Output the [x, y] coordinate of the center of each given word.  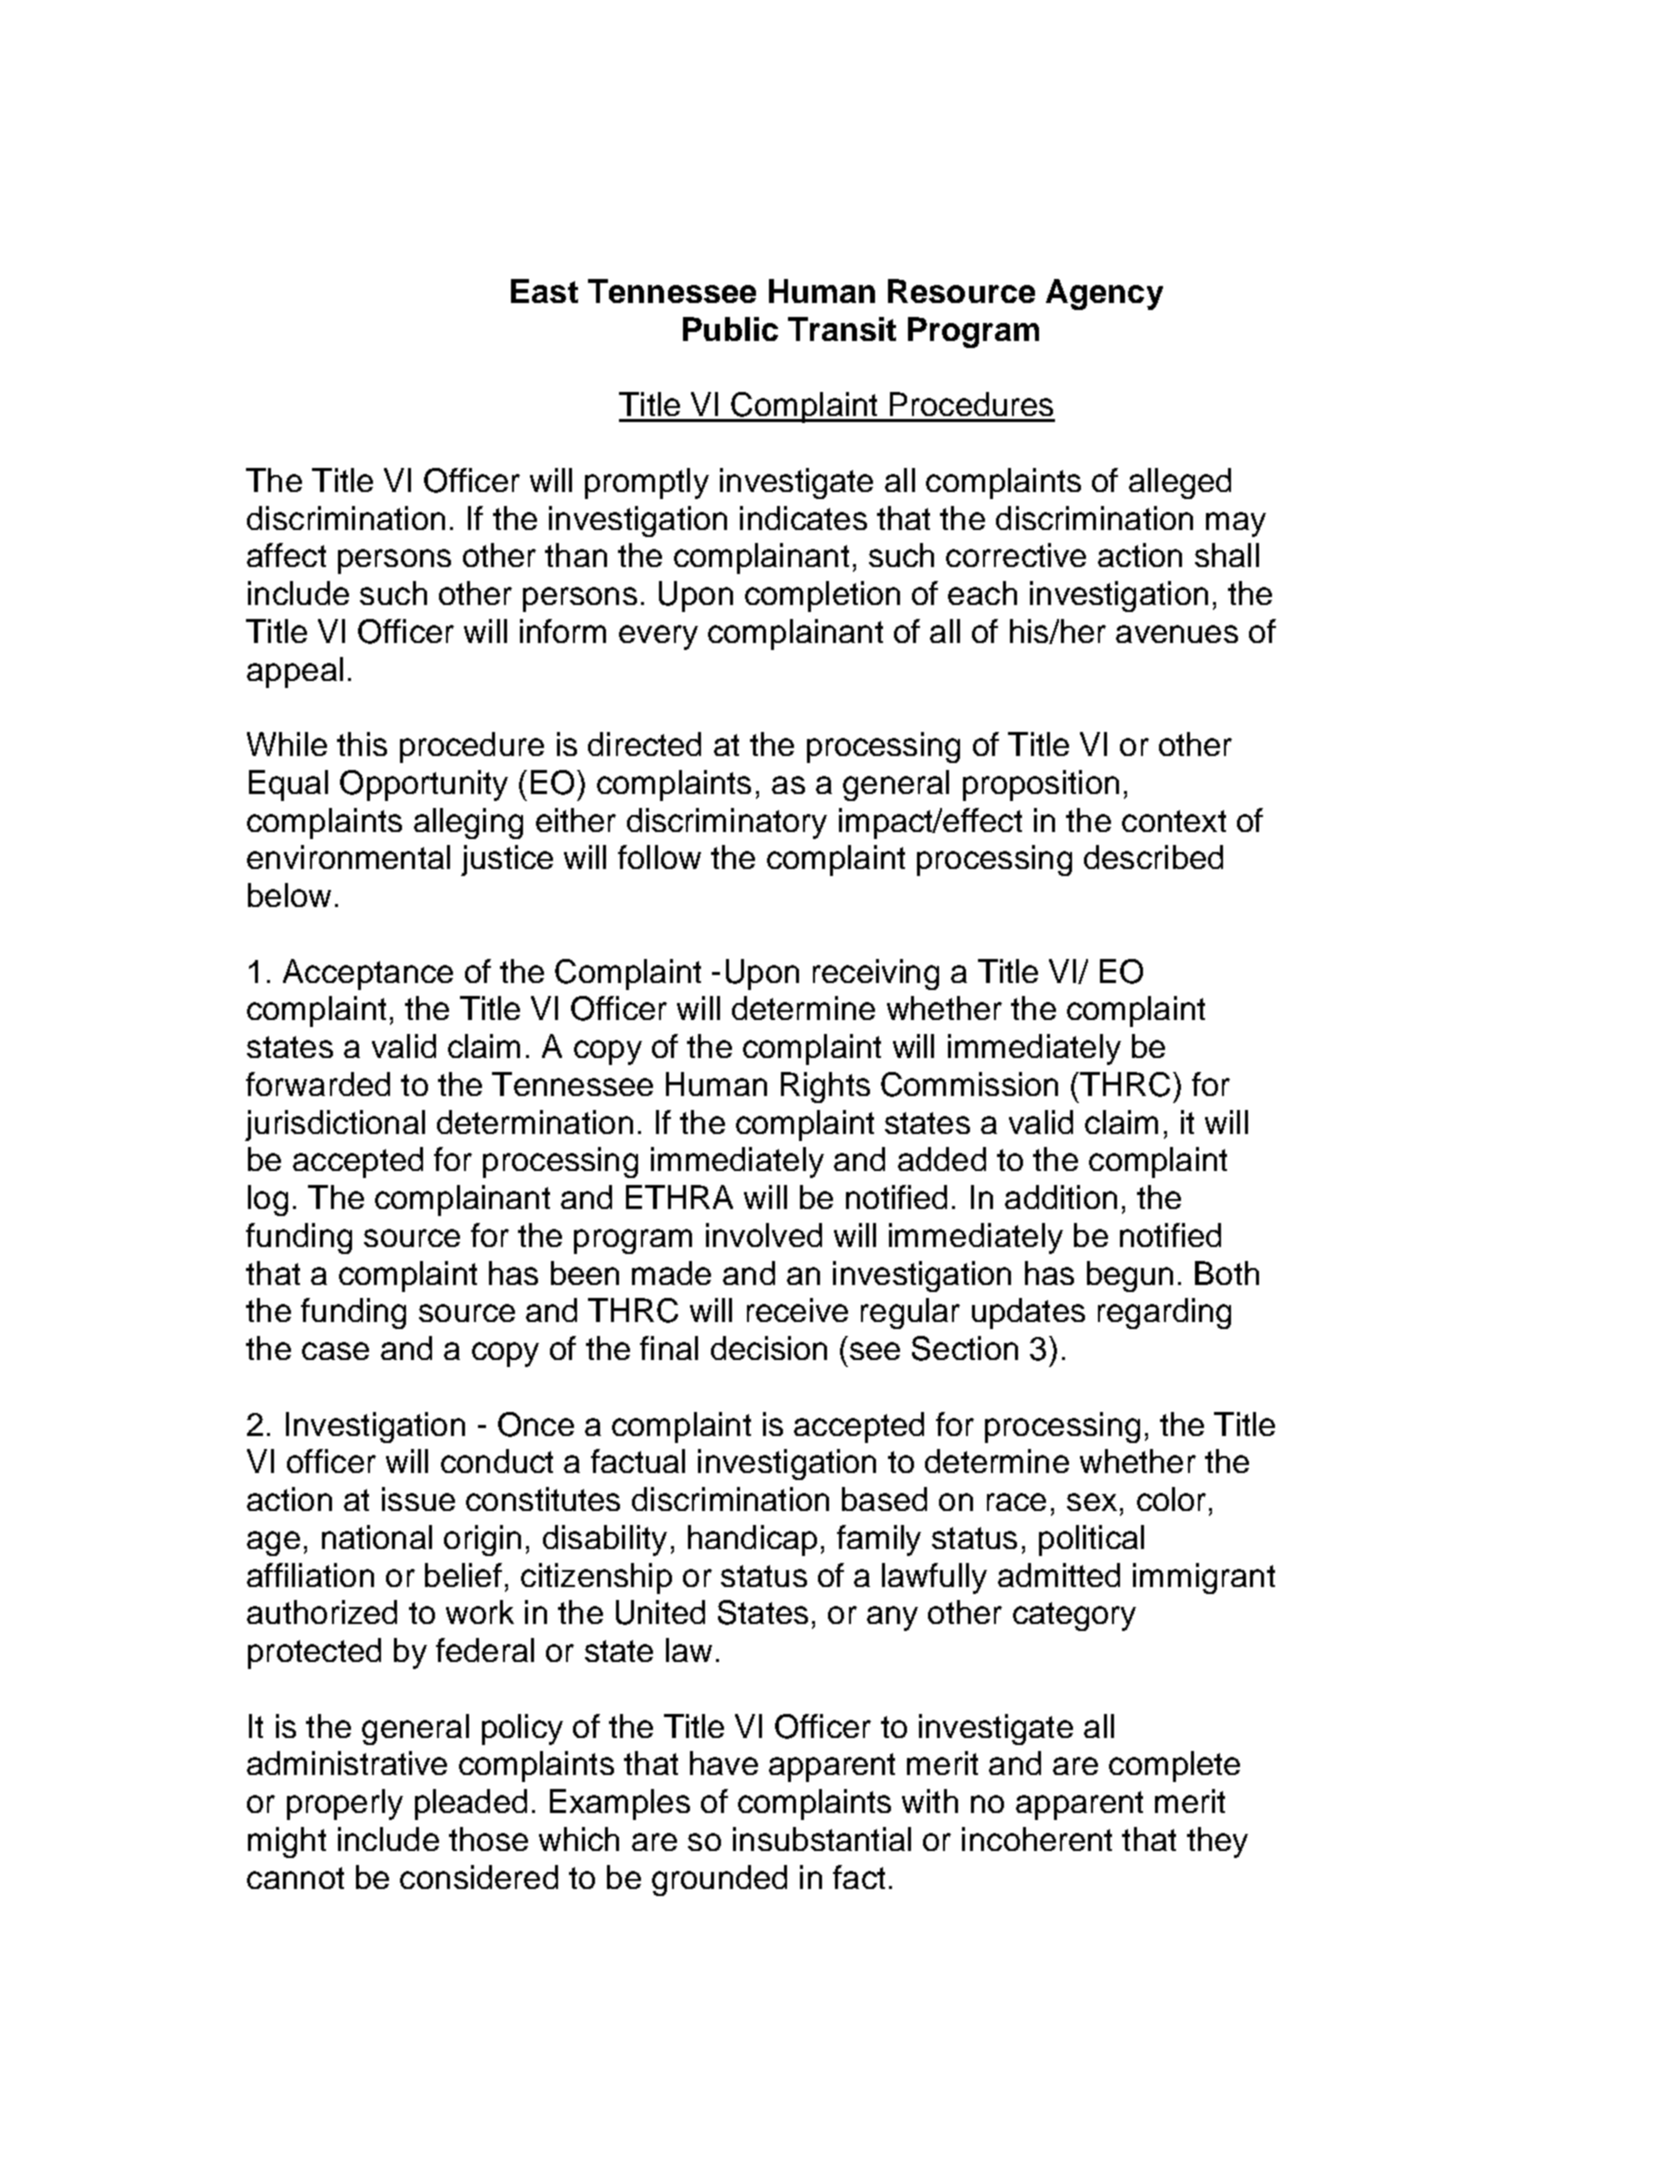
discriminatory [727, 823]
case [335, 1351]
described [1153, 857]
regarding [1164, 1313]
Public [730, 329]
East [544, 291]
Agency [1104, 294]
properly [345, 1804]
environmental [348, 857]
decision [769, 1348]
